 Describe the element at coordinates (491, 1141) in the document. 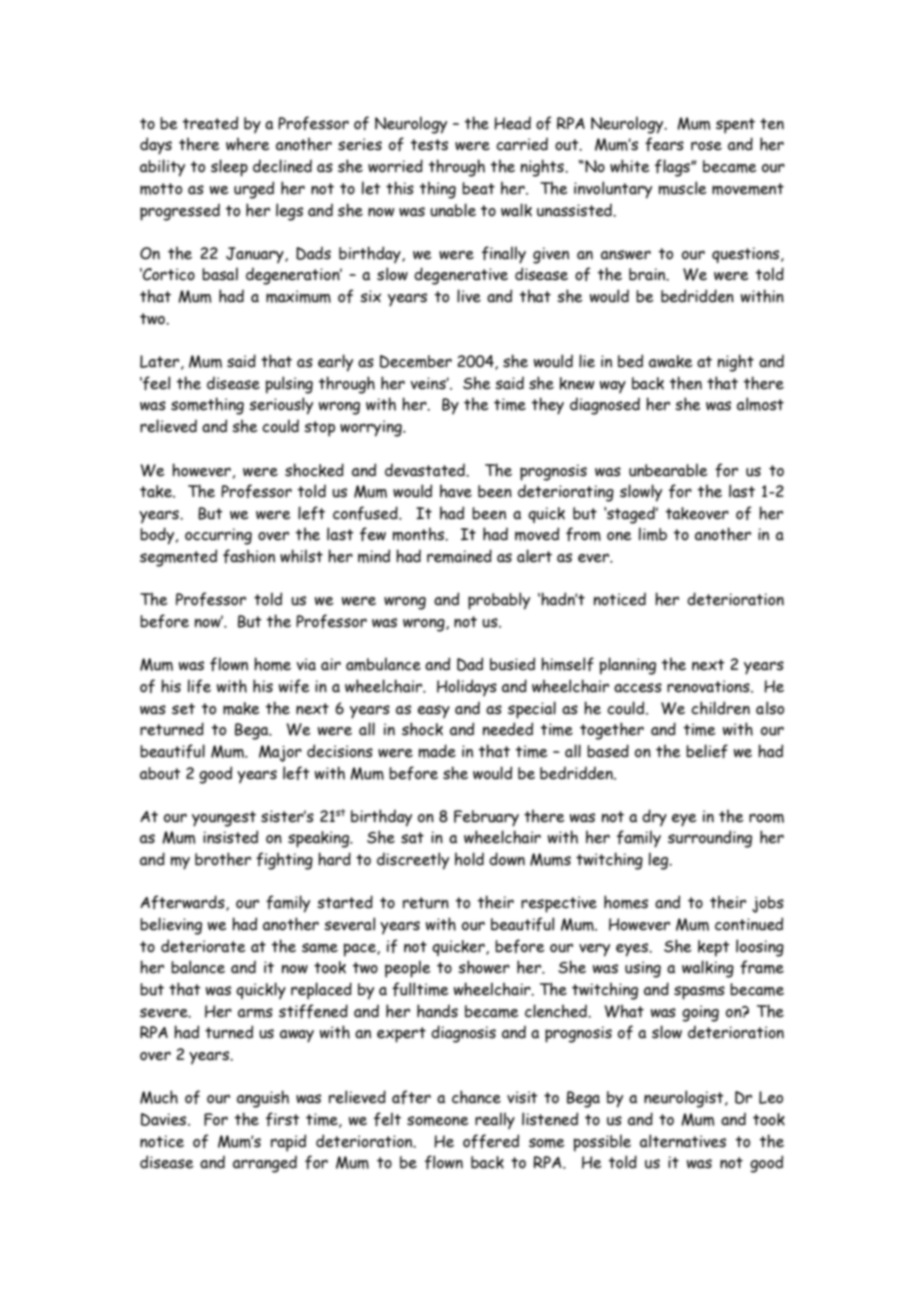

I see `offered` at that location.
